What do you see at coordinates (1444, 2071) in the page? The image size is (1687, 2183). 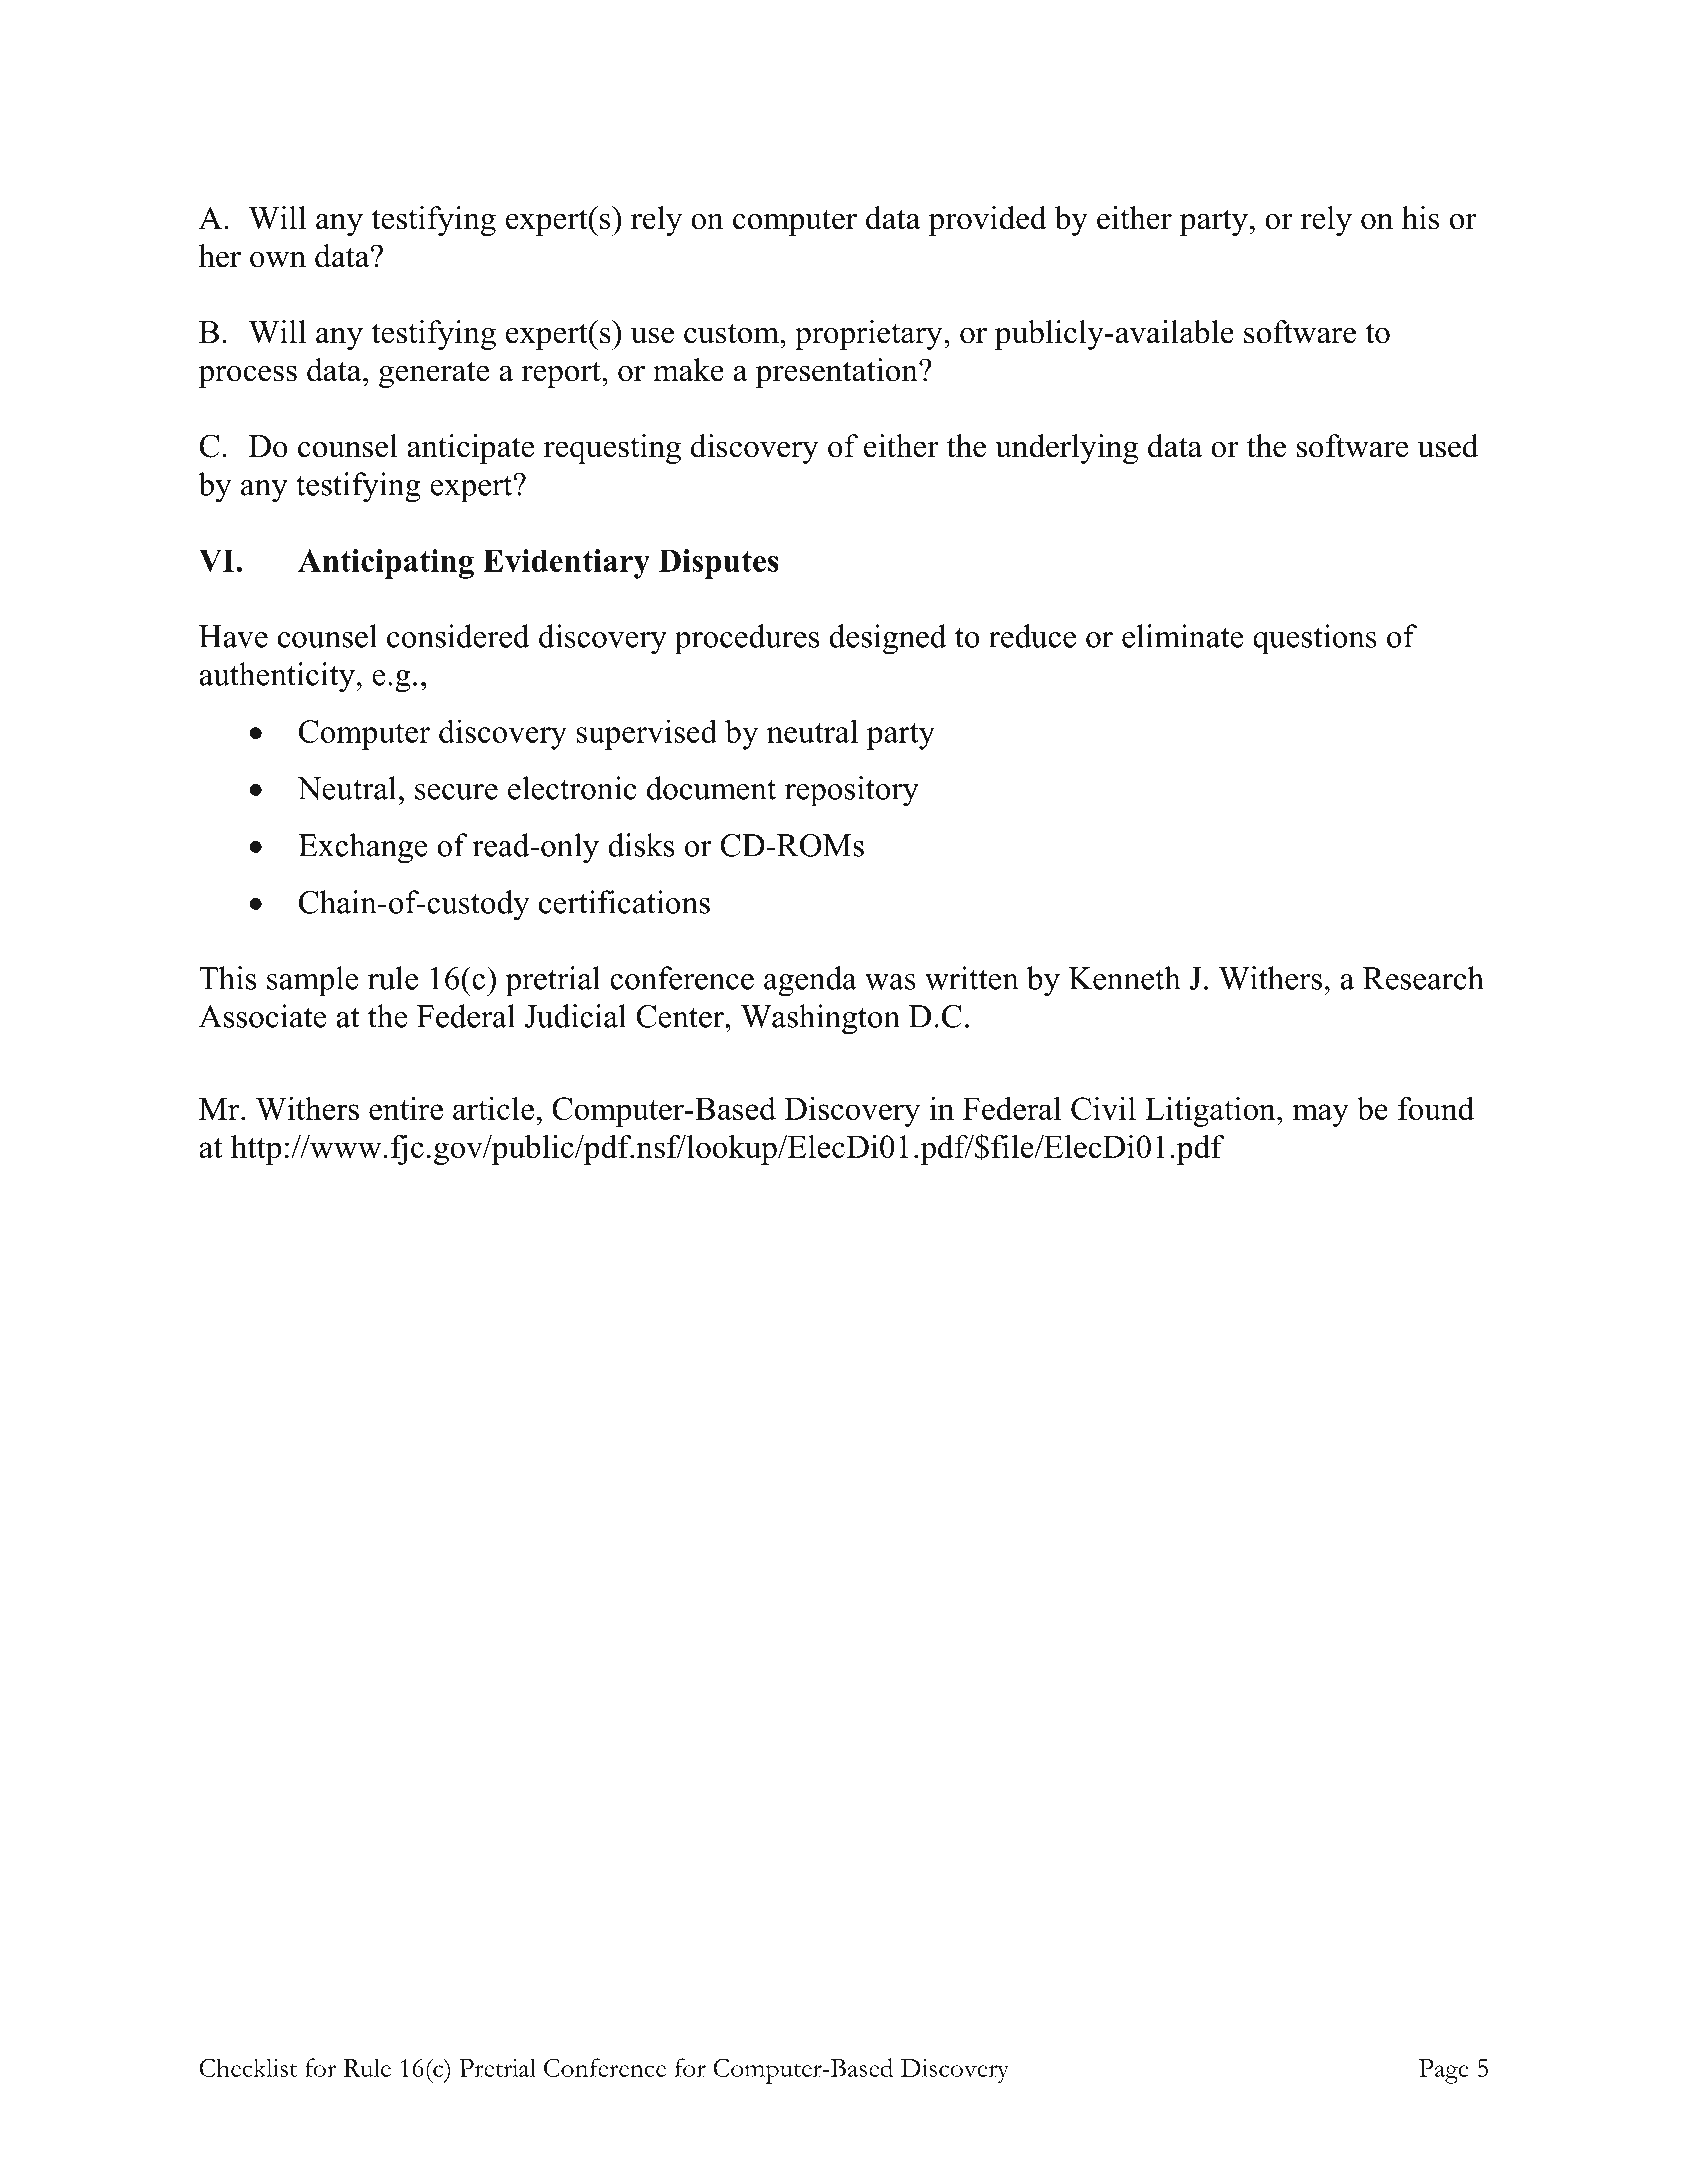 I see `Page` at bounding box center [1444, 2071].
